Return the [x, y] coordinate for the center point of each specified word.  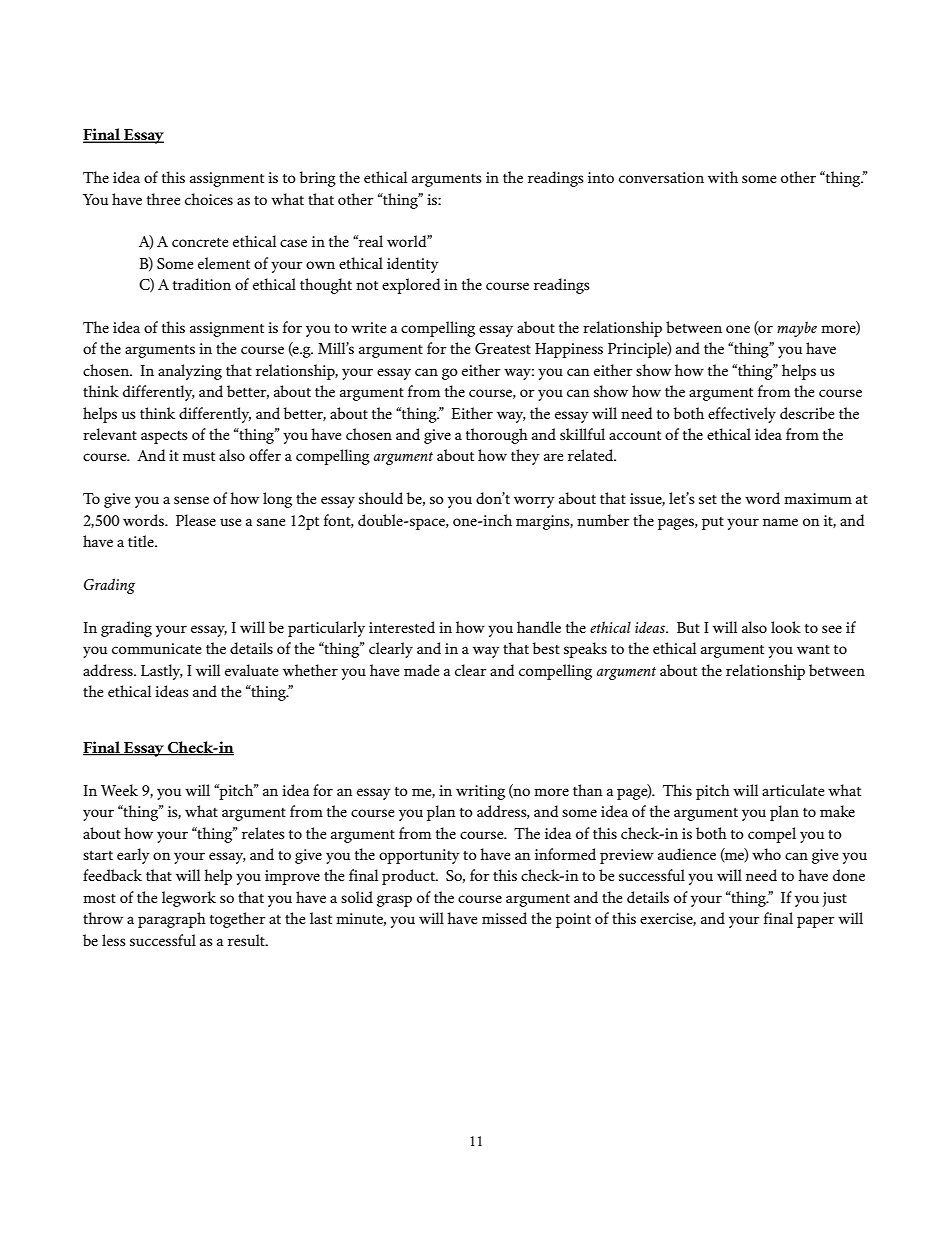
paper [816, 922]
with [723, 177]
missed [504, 918]
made [421, 670]
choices [209, 199]
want [813, 649]
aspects [164, 437]
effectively [742, 415]
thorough [497, 436]
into [601, 177]
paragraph [172, 920]
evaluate [251, 670]
